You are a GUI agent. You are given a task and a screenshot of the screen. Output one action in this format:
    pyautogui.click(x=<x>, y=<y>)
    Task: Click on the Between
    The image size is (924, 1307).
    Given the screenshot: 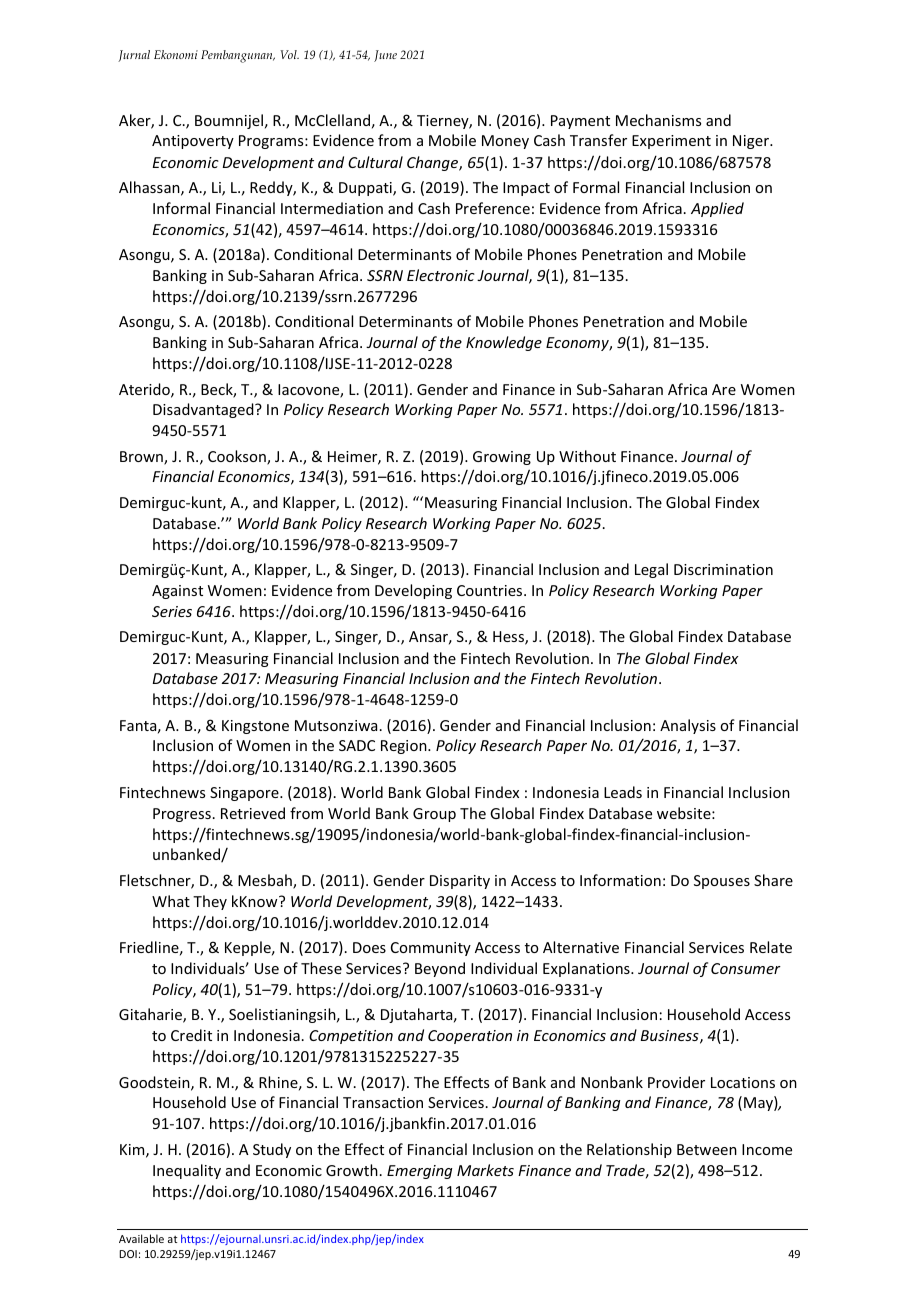 What is the action you would take?
    pyautogui.click(x=707, y=1149)
